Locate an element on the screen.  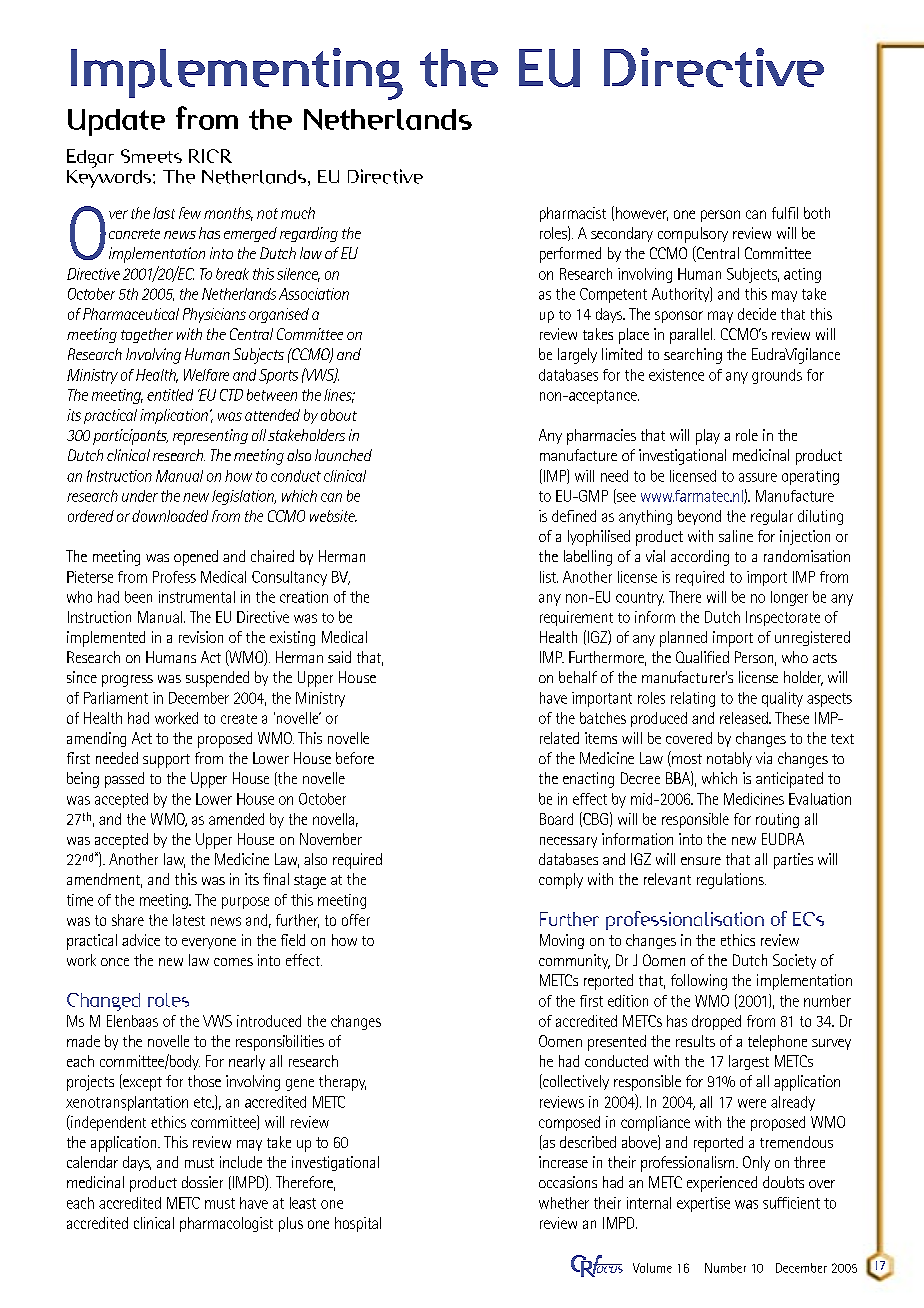
together is located at coordinates (147, 335).
